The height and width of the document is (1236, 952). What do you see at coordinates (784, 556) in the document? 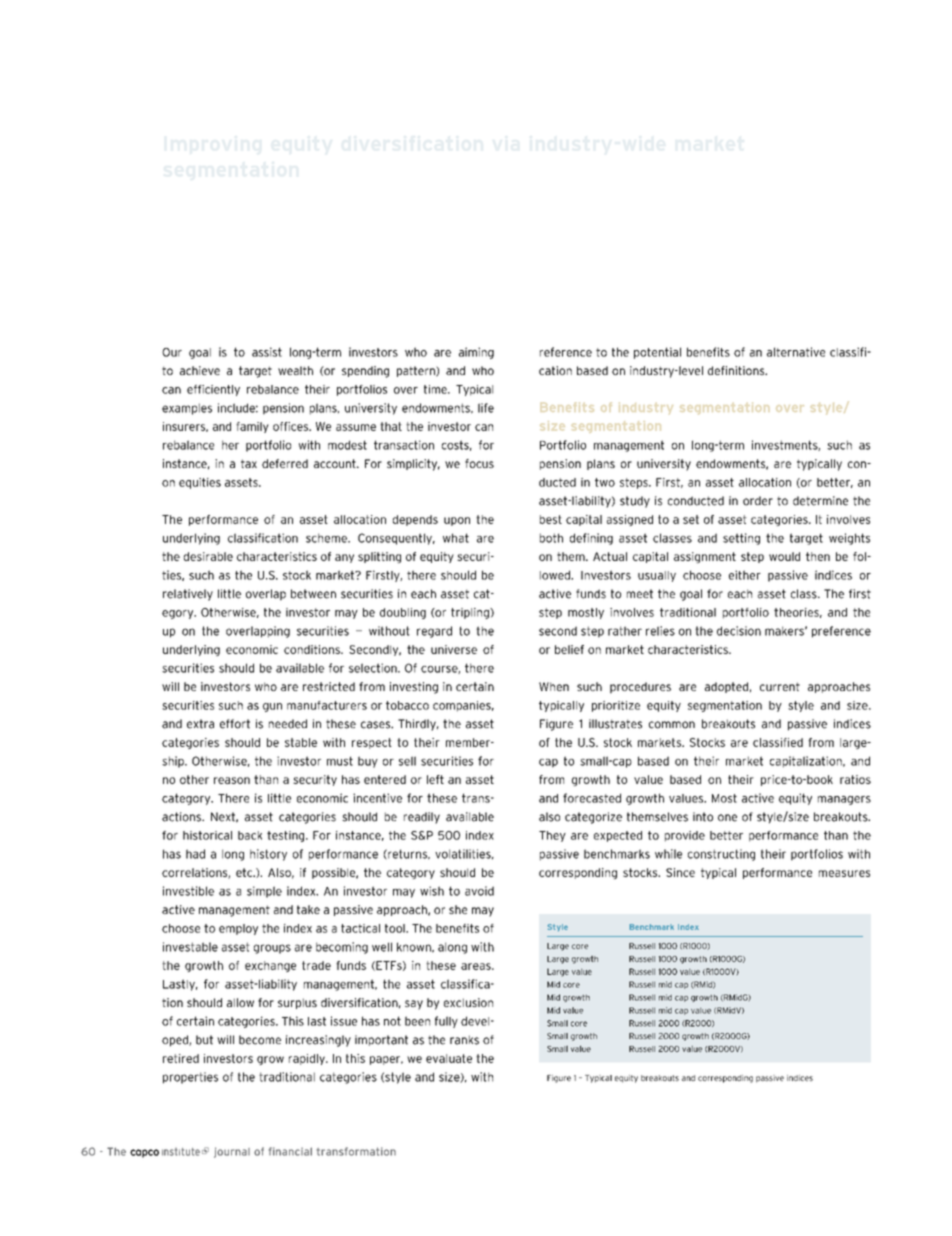
I see `would` at bounding box center [784, 556].
